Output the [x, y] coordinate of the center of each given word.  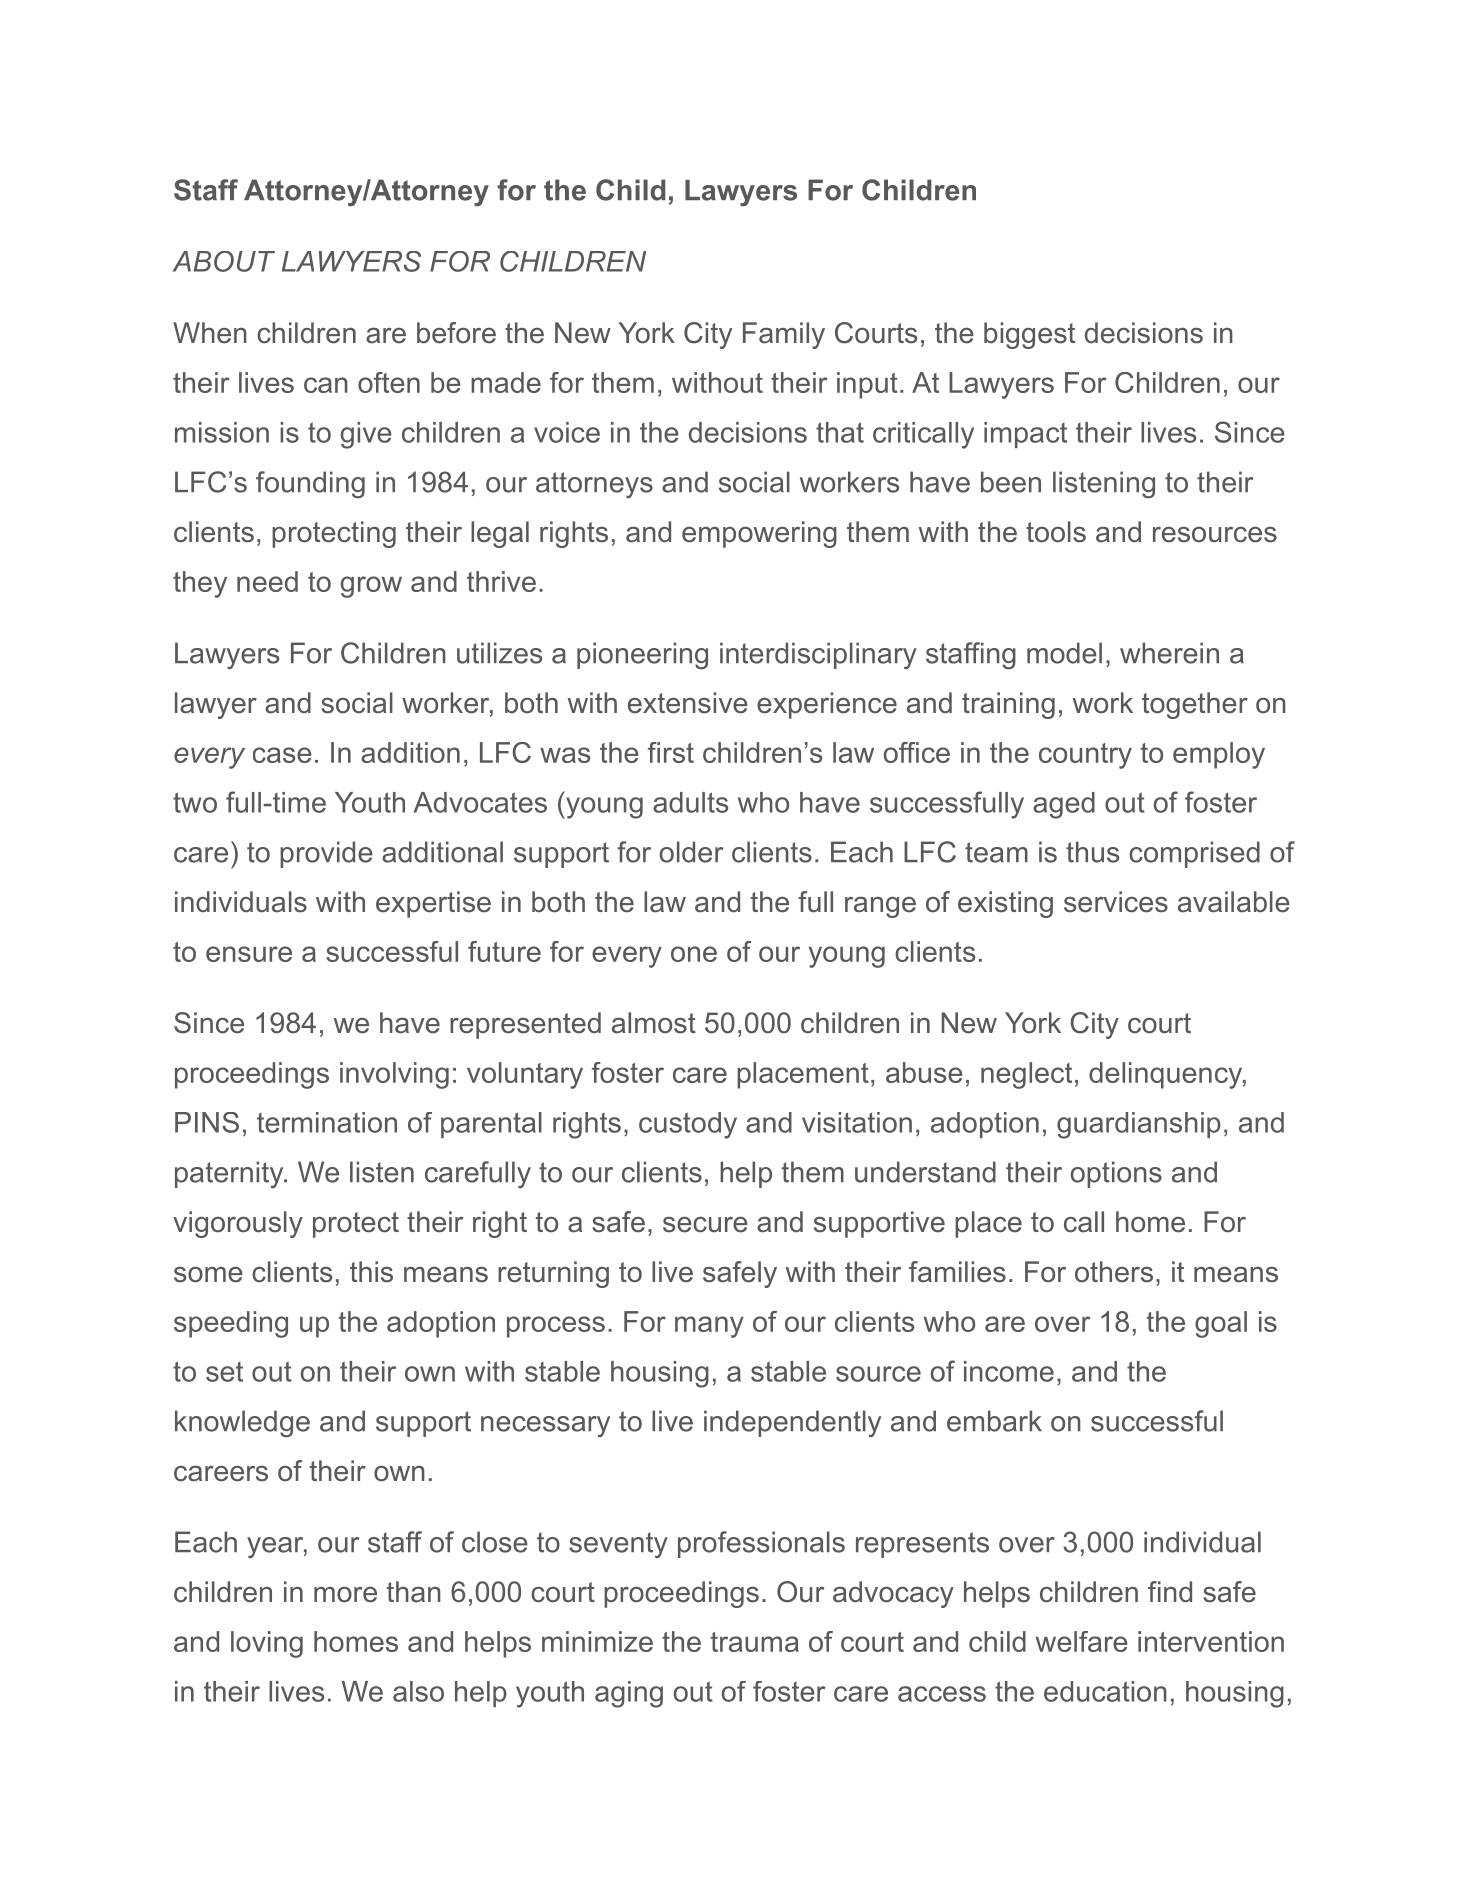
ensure [249, 954]
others [1114, 1272]
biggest [1029, 335]
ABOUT [224, 261]
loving [267, 1644]
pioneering [642, 655]
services [1116, 902]
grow [371, 587]
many [709, 1327]
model [1064, 653]
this [371, 1272]
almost [654, 1023]
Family [784, 335]
